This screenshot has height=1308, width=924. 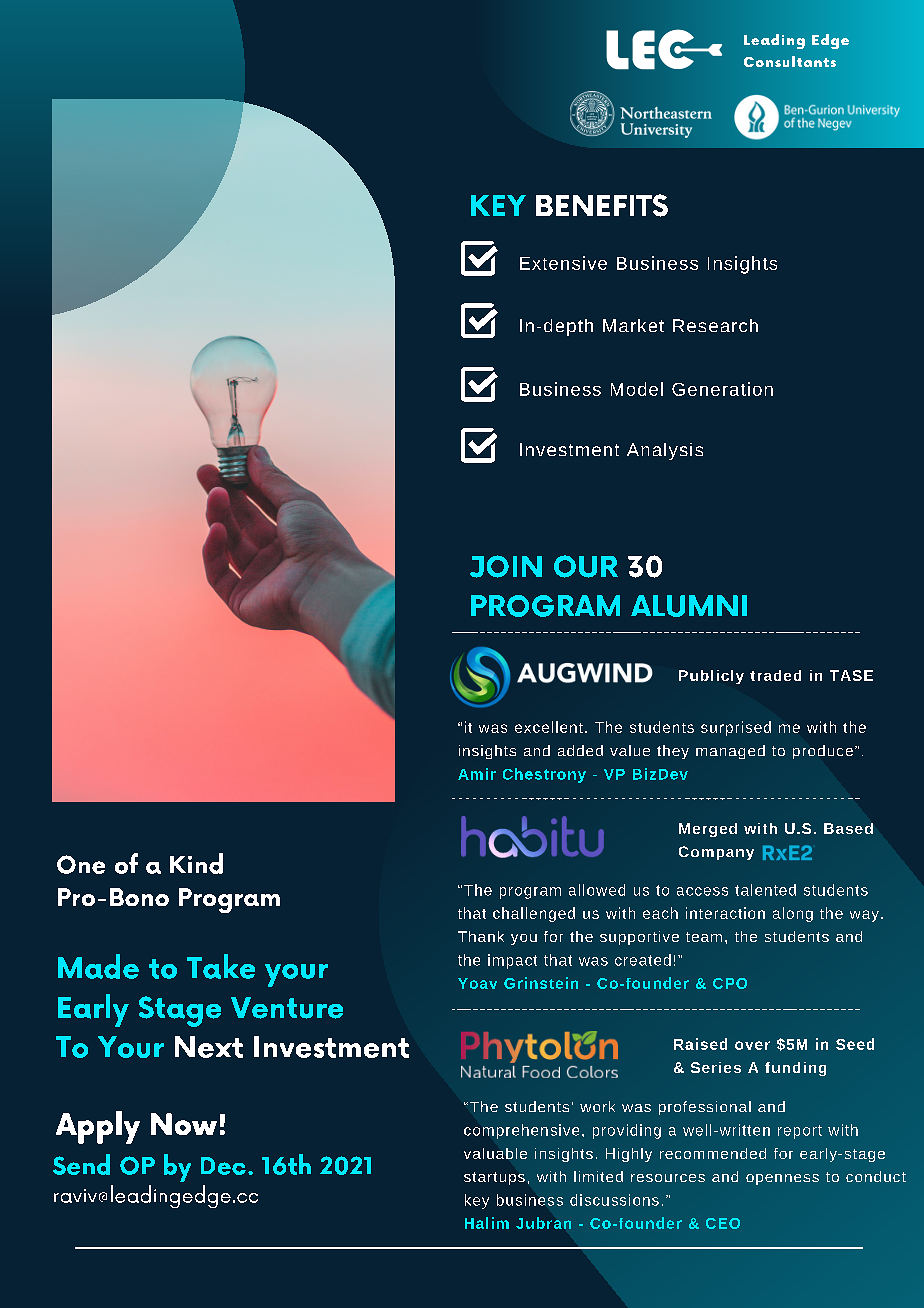 I want to click on BENEFITS, so click(x=602, y=205).
